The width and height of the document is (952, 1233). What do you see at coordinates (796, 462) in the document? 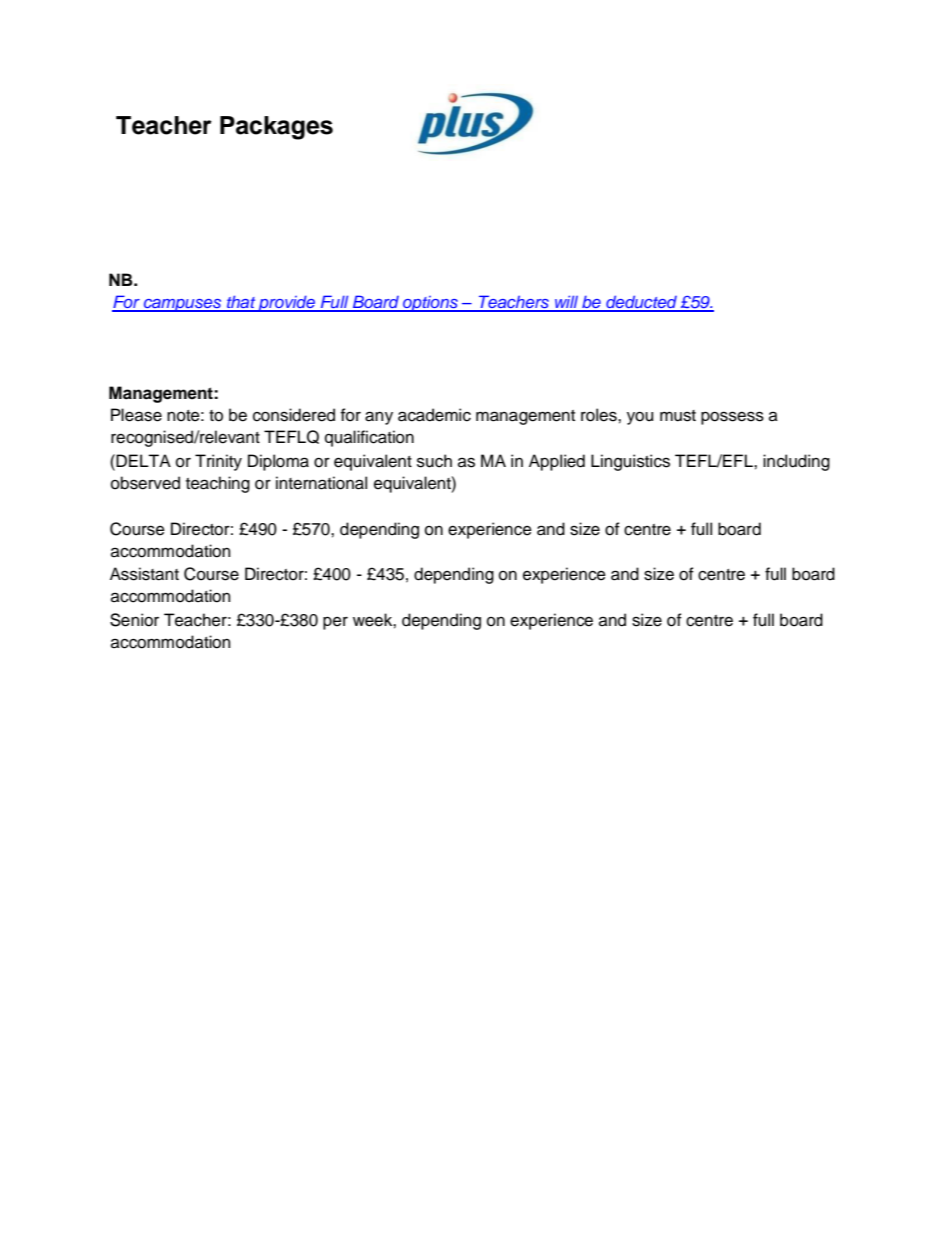
I see `including` at bounding box center [796, 462].
